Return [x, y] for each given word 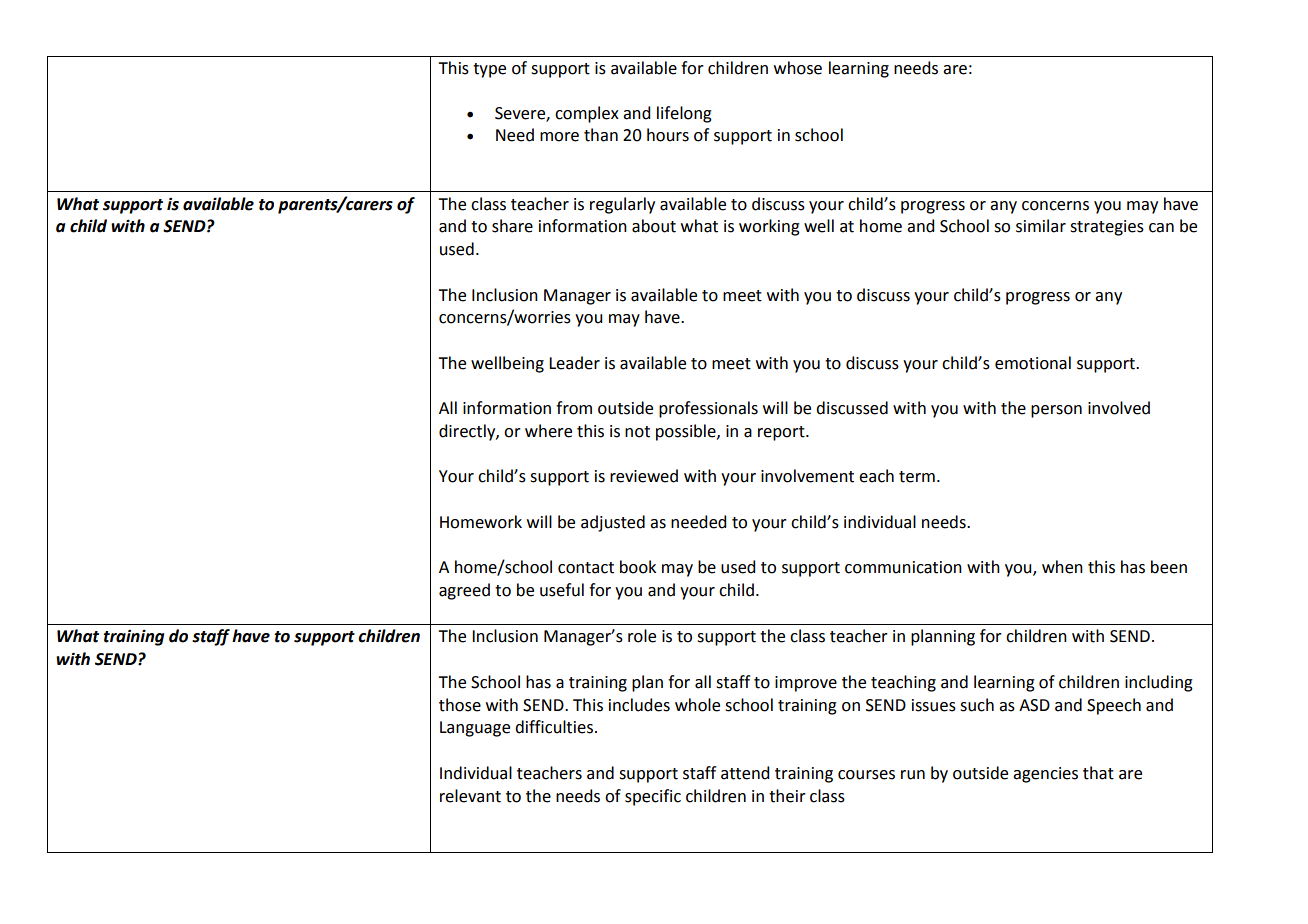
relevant [470, 796]
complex [587, 114]
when [1062, 567]
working [769, 227]
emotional [1033, 363]
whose [798, 68]
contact [586, 568]
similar [1041, 226]
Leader [574, 363]
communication [903, 567]
